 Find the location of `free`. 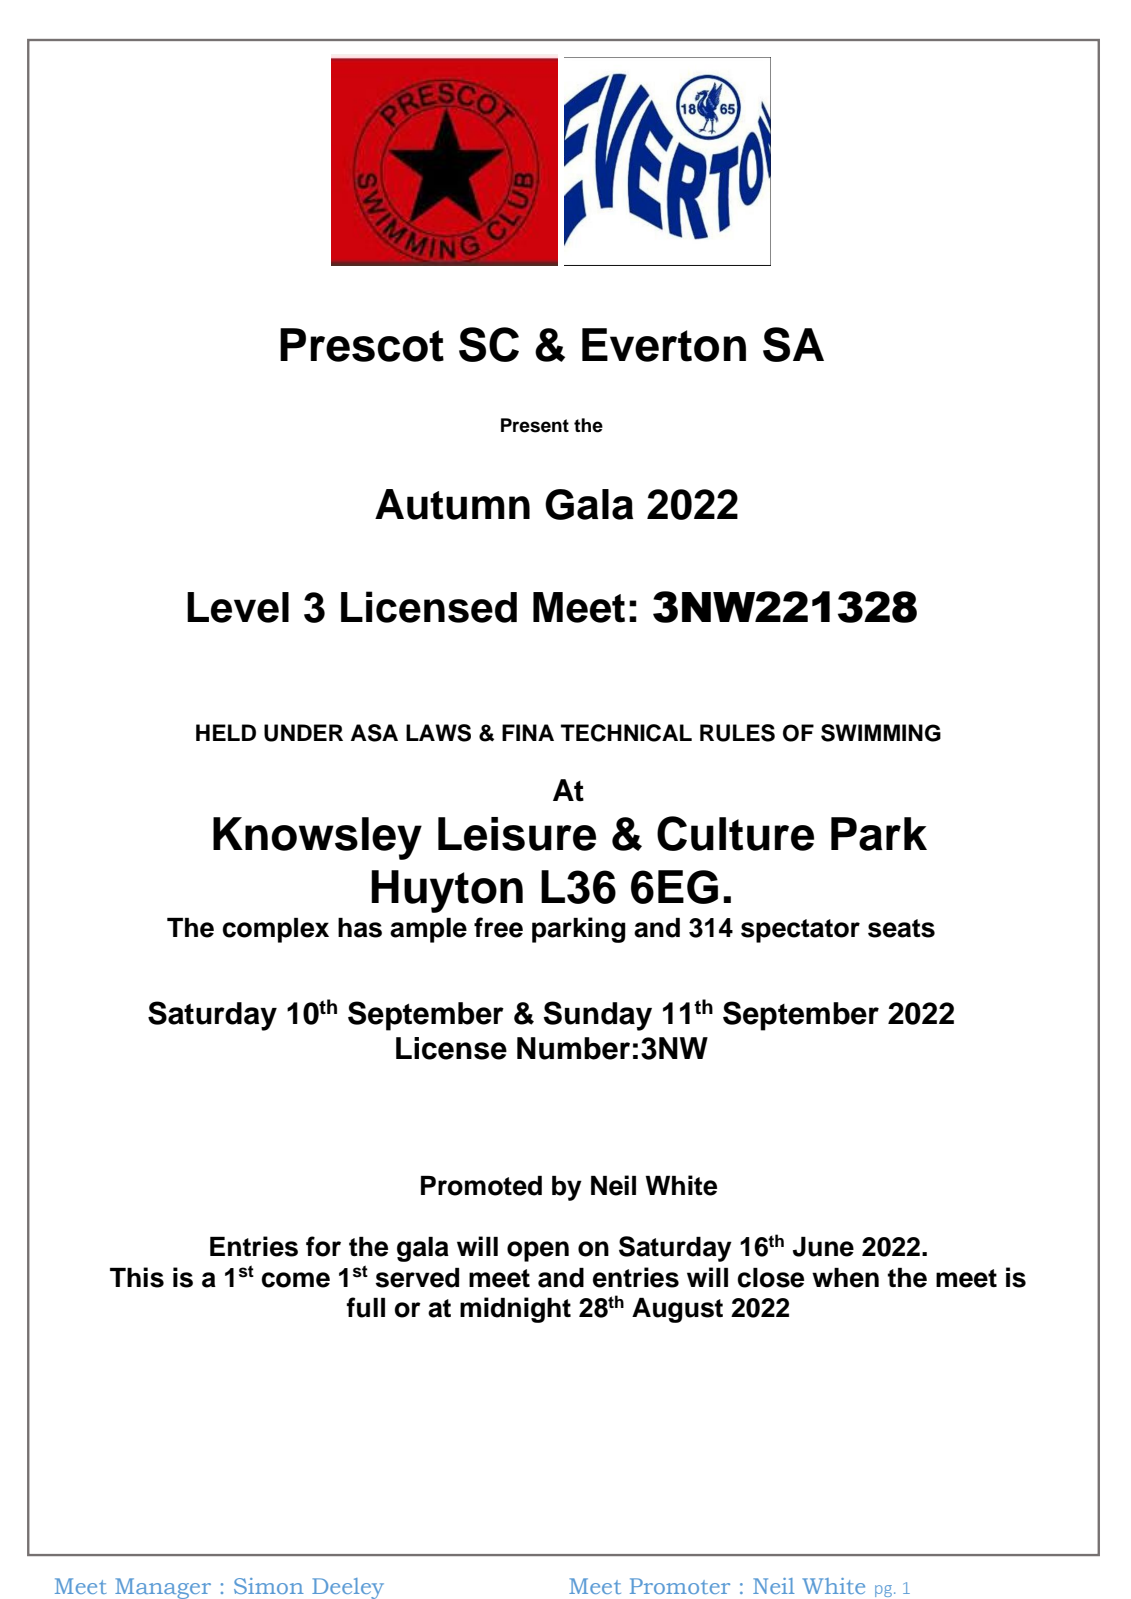

free is located at coordinates (498, 927).
